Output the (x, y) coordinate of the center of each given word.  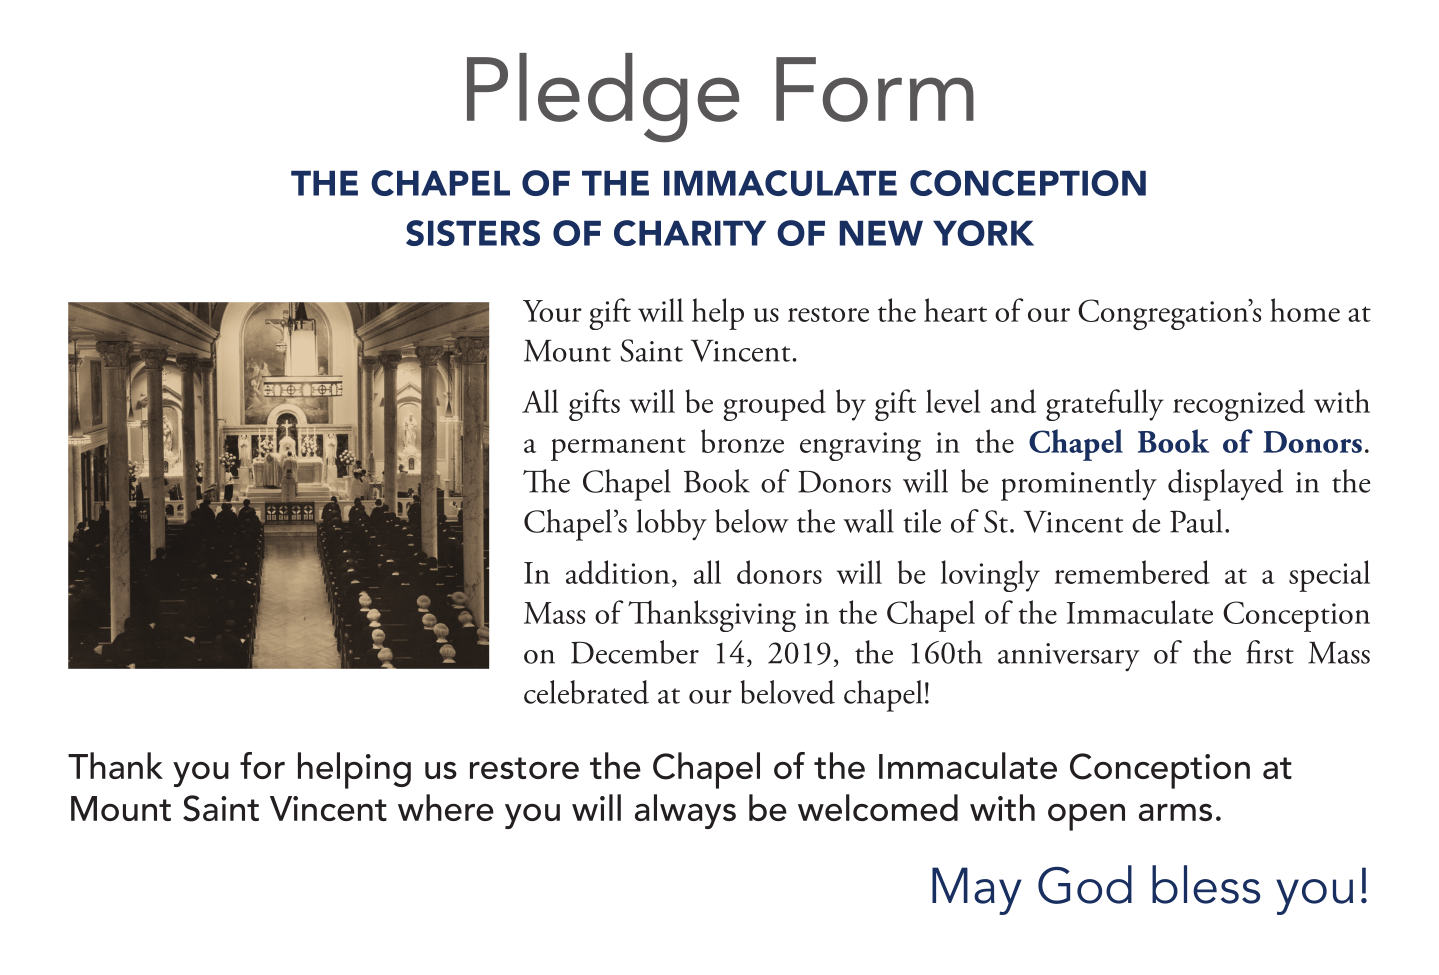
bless (1206, 884)
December (635, 652)
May (977, 891)
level (953, 401)
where (446, 807)
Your (552, 311)
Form (875, 89)
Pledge (603, 98)
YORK (983, 233)
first (1270, 652)
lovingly (990, 576)
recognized (1239, 405)
